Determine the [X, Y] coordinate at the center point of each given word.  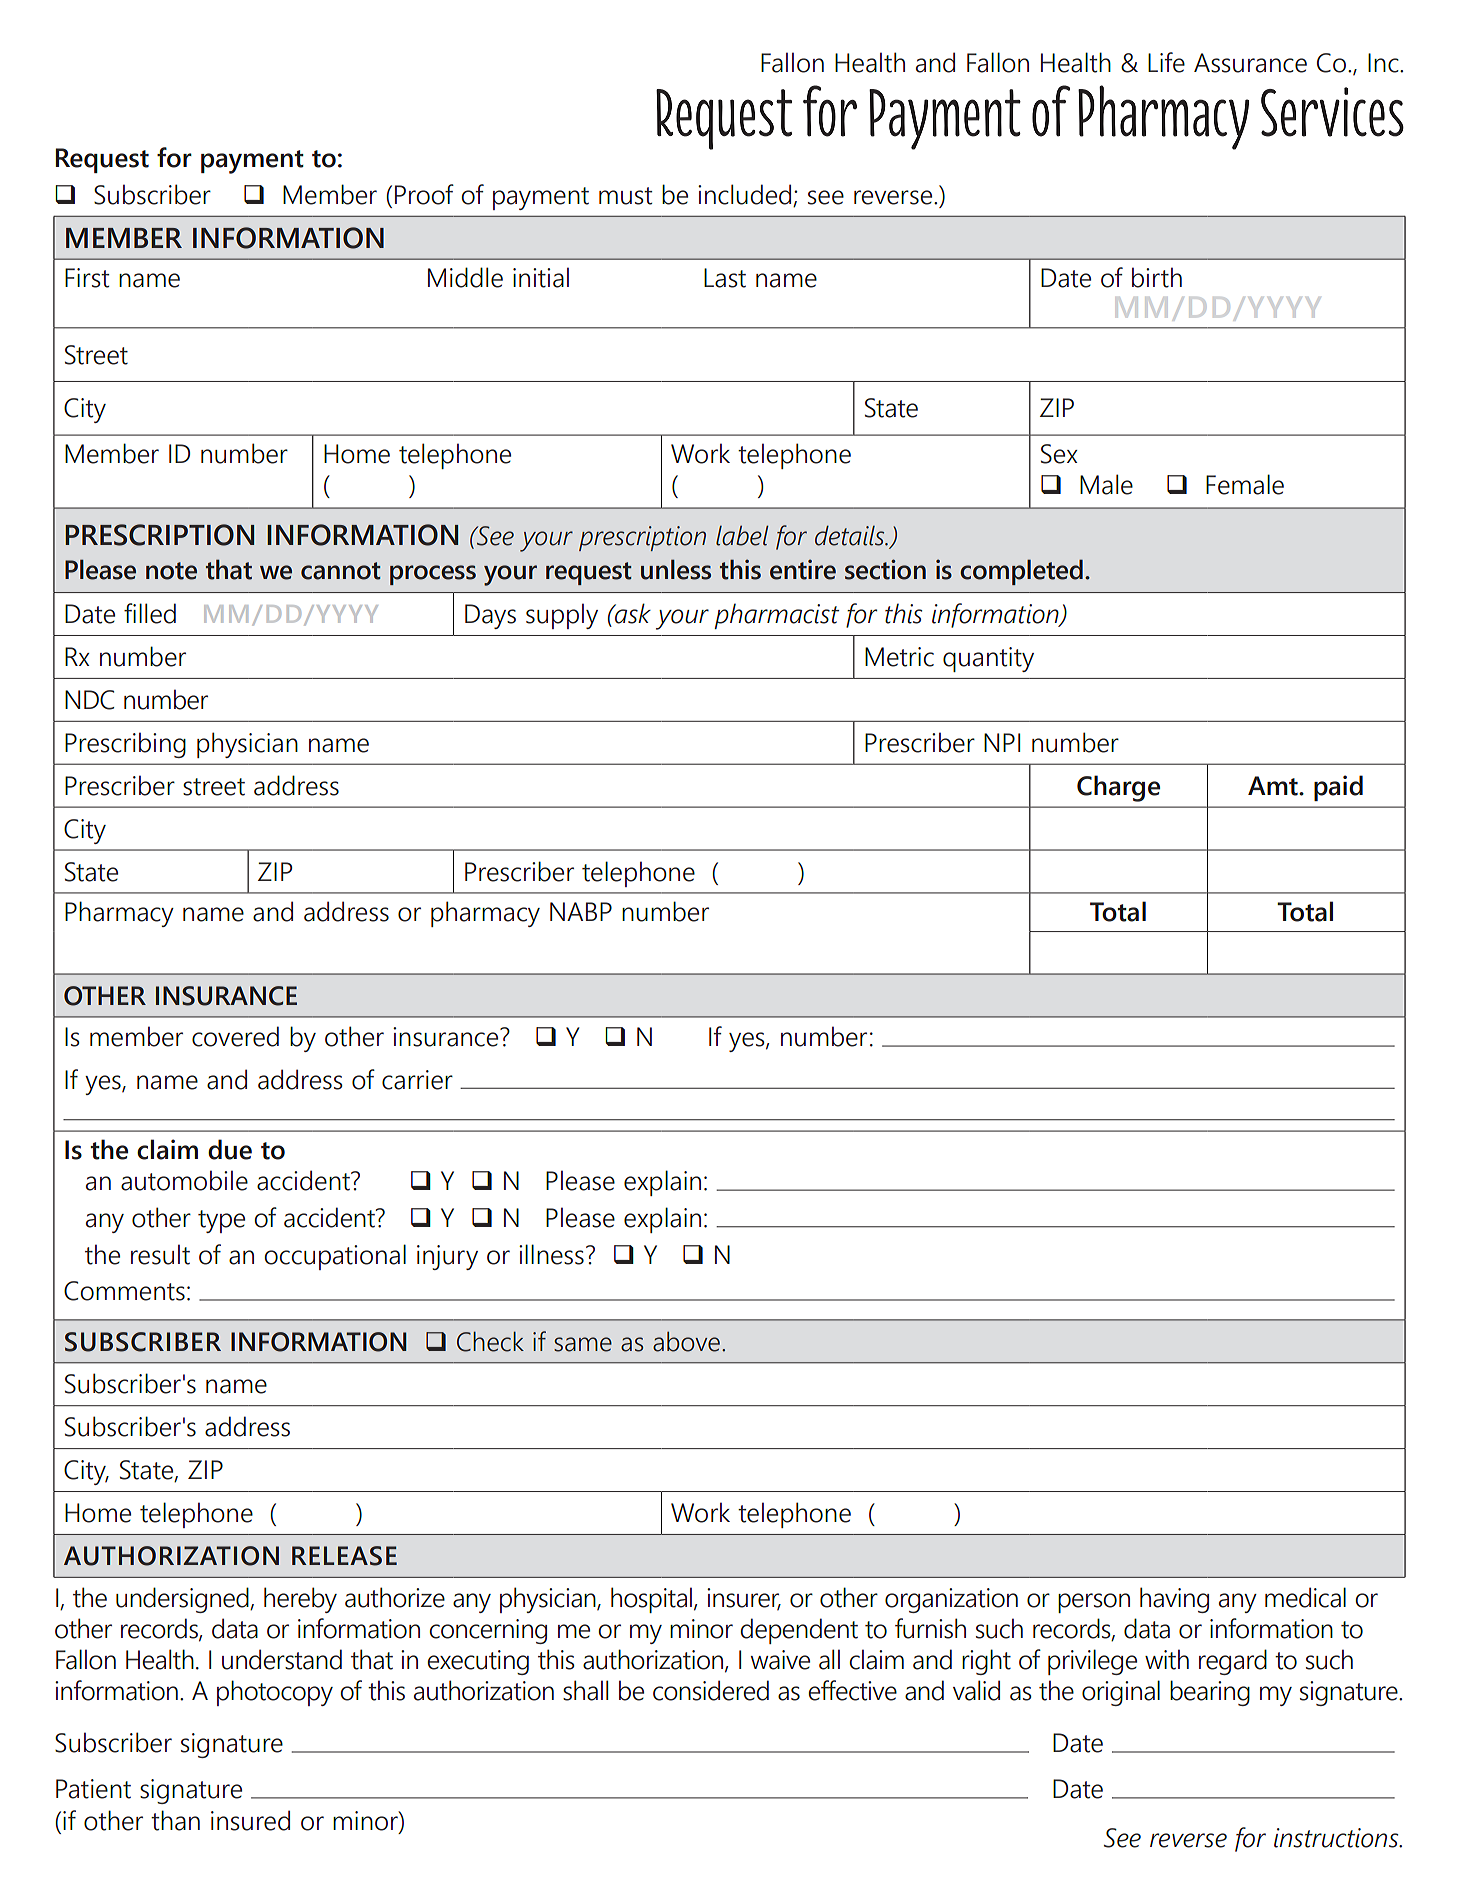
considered [711, 1690]
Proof [424, 194]
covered [235, 1036]
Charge [1118, 788]
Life [1166, 62]
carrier [417, 1080]
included [744, 194]
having [1174, 1600]
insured [250, 1820]
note [171, 571]
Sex [1059, 454]
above [686, 1341]
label [742, 535]
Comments [124, 1291]
